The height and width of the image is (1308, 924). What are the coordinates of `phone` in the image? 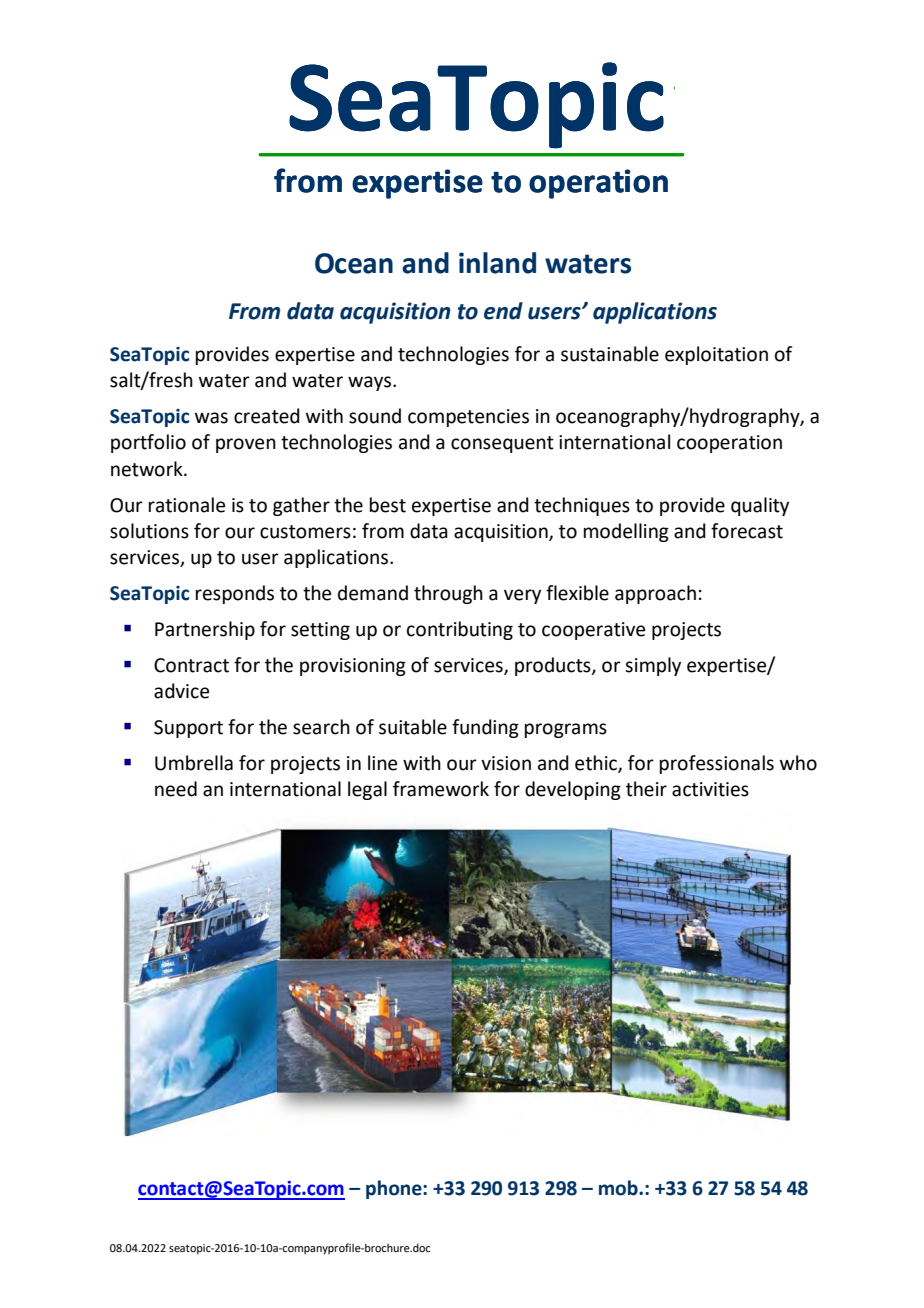 It's located at (395, 1189).
